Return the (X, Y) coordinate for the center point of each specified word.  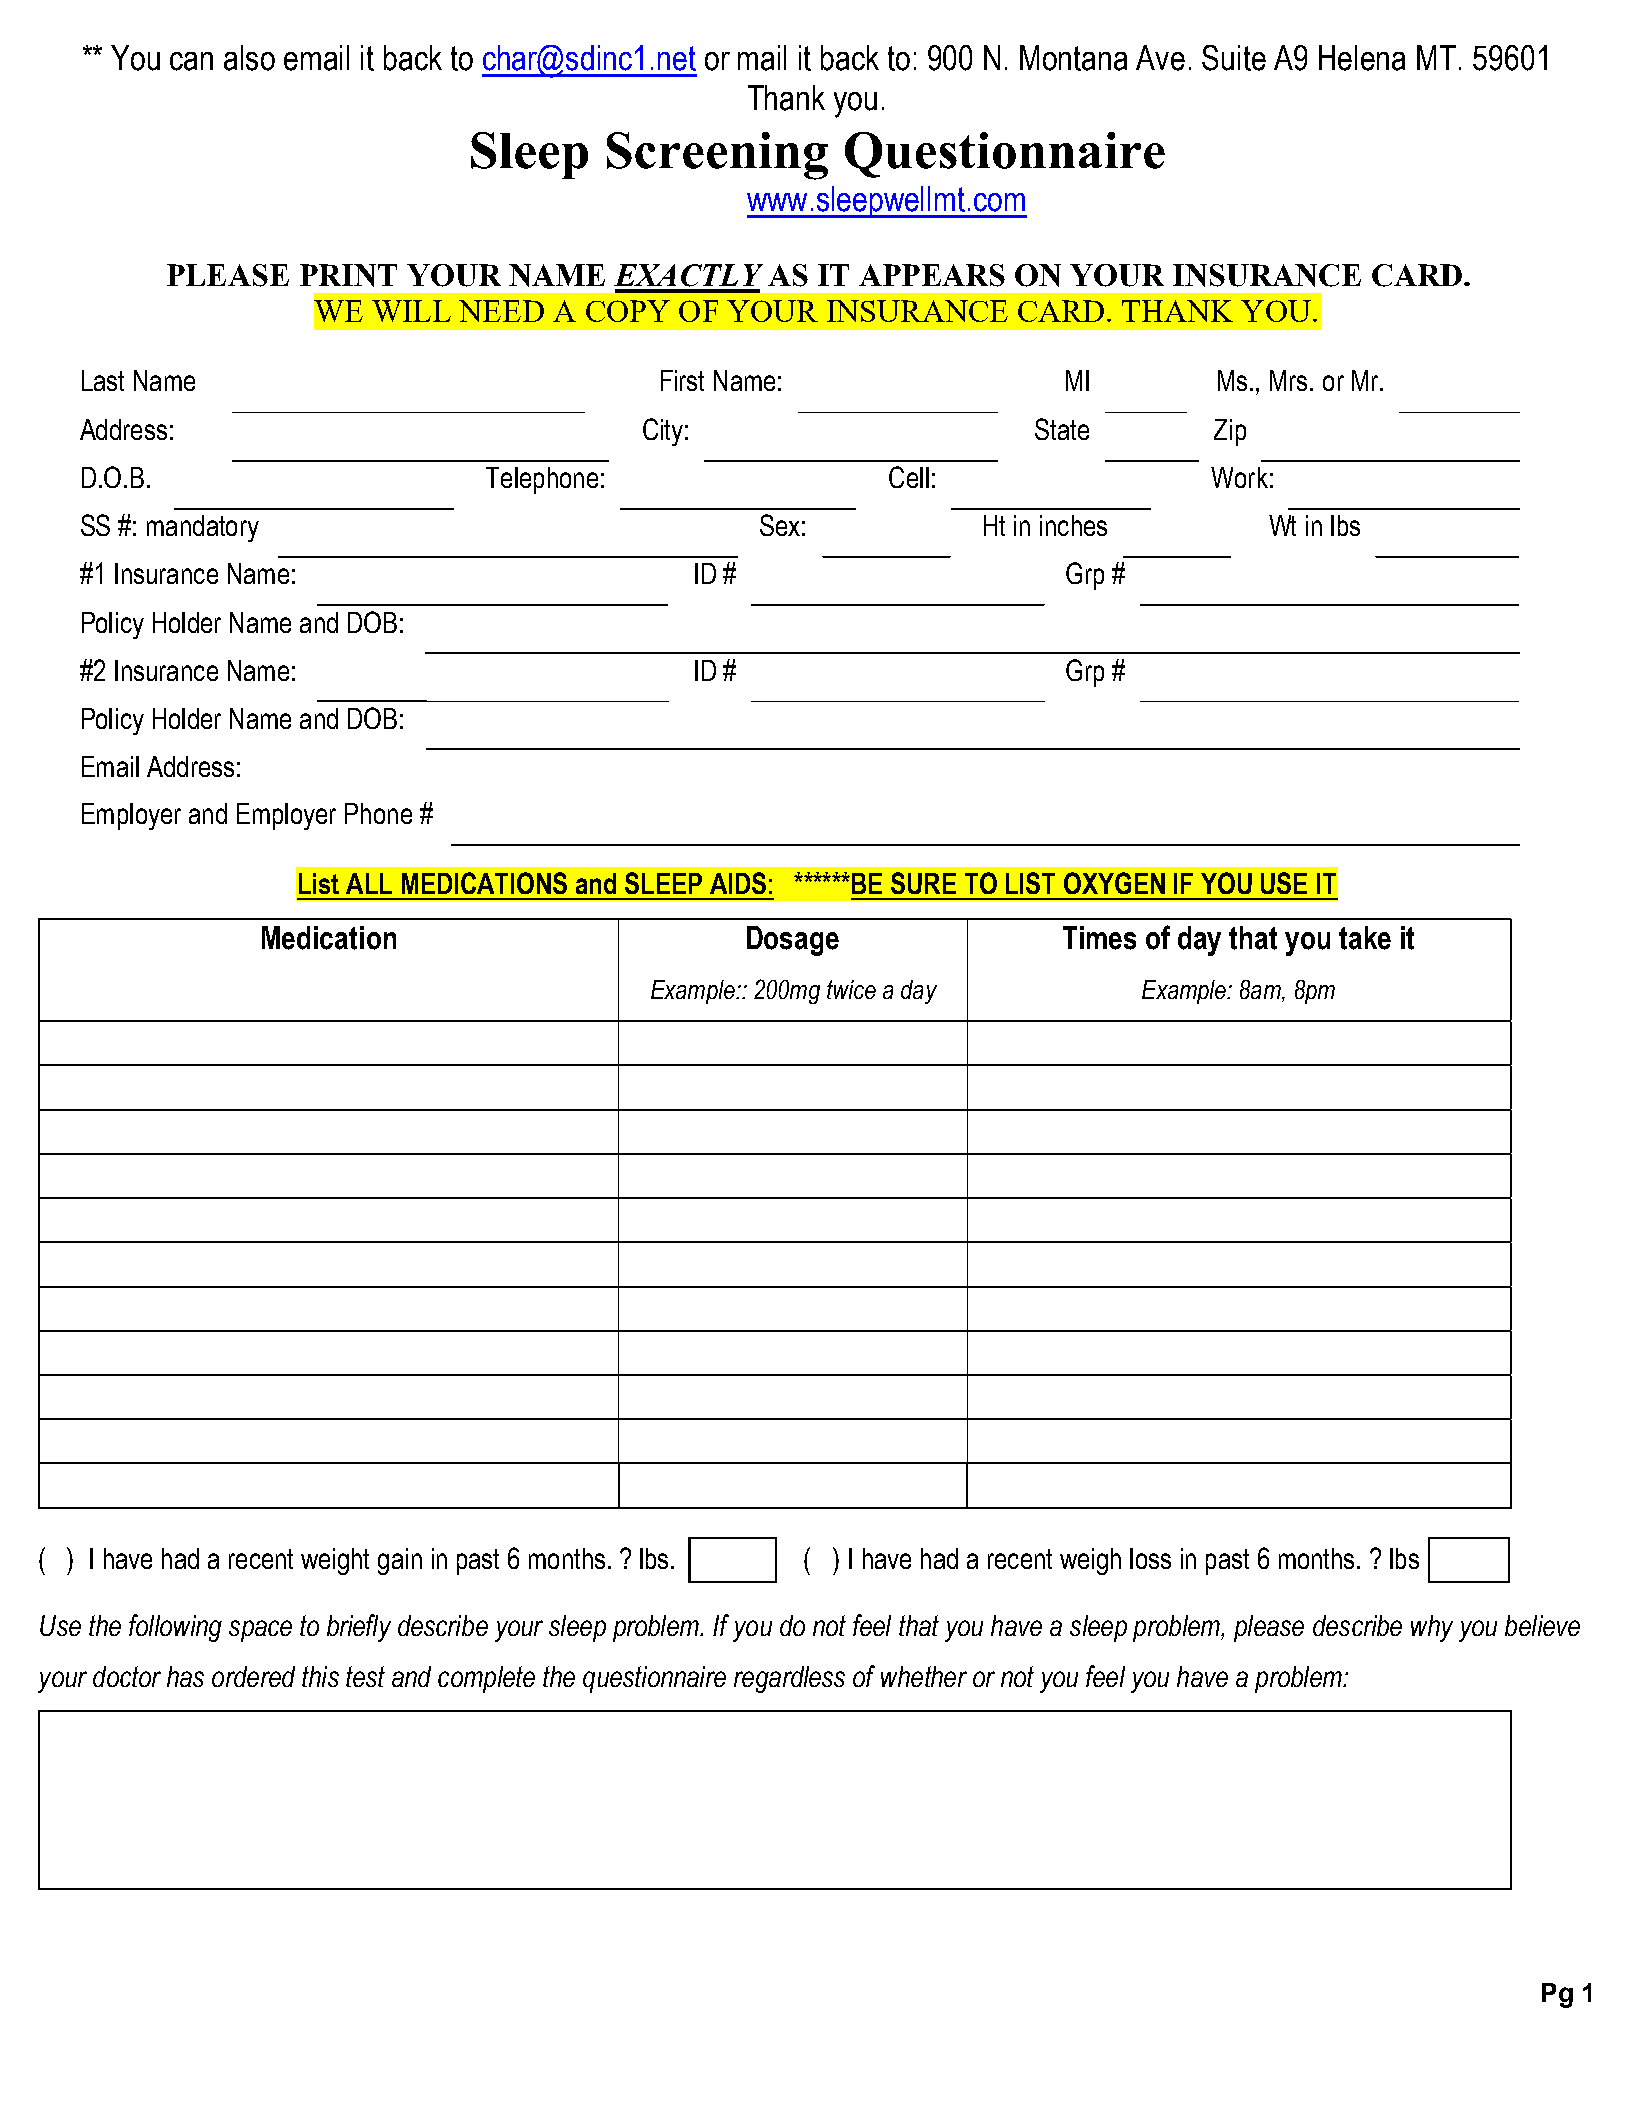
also (249, 58)
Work (1239, 477)
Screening (717, 156)
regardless (789, 1679)
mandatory (203, 528)
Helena (1362, 58)
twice (851, 989)
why (1432, 1628)
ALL (369, 883)
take (1365, 938)
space (260, 1631)
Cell (909, 477)
